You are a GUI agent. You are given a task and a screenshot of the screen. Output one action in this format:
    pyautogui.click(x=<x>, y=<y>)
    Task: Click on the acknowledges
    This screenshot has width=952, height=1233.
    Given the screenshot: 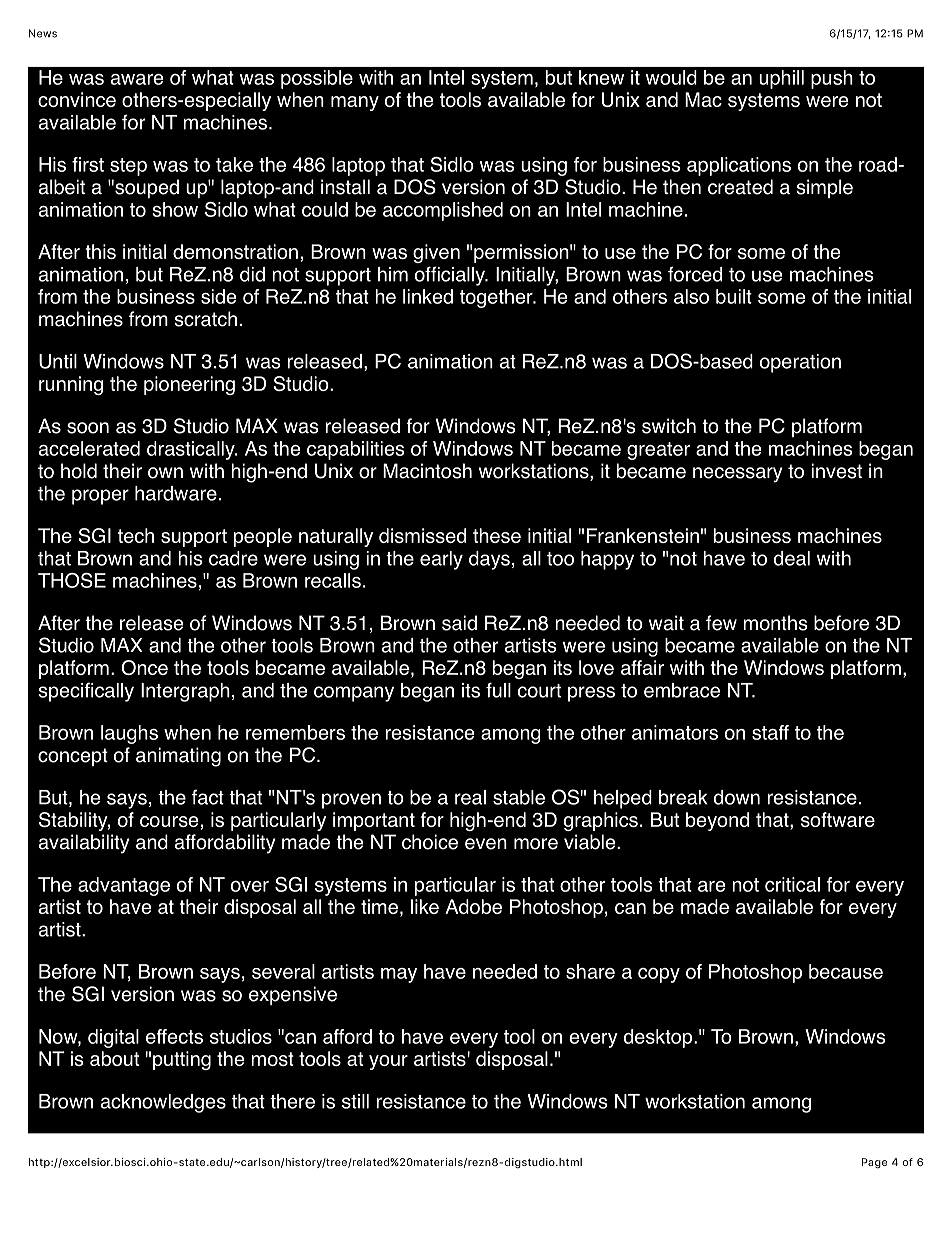 What is the action you would take?
    pyautogui.click(x=163, y=1103)
